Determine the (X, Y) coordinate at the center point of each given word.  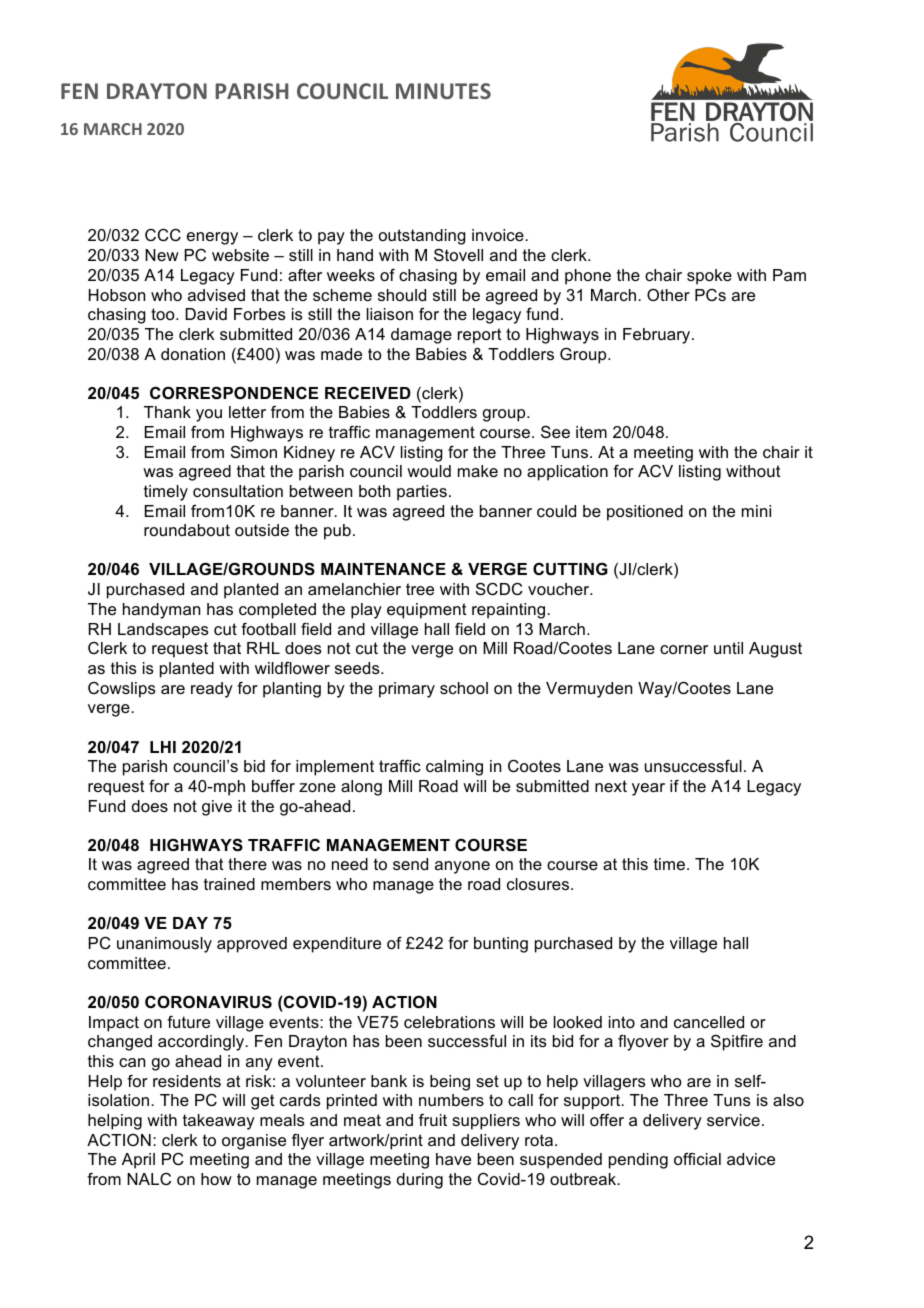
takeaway (219, 1122)
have (453, 1159)
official (697, 1159)
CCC (163, 235)
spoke (709, 277)
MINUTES (443, 91)
